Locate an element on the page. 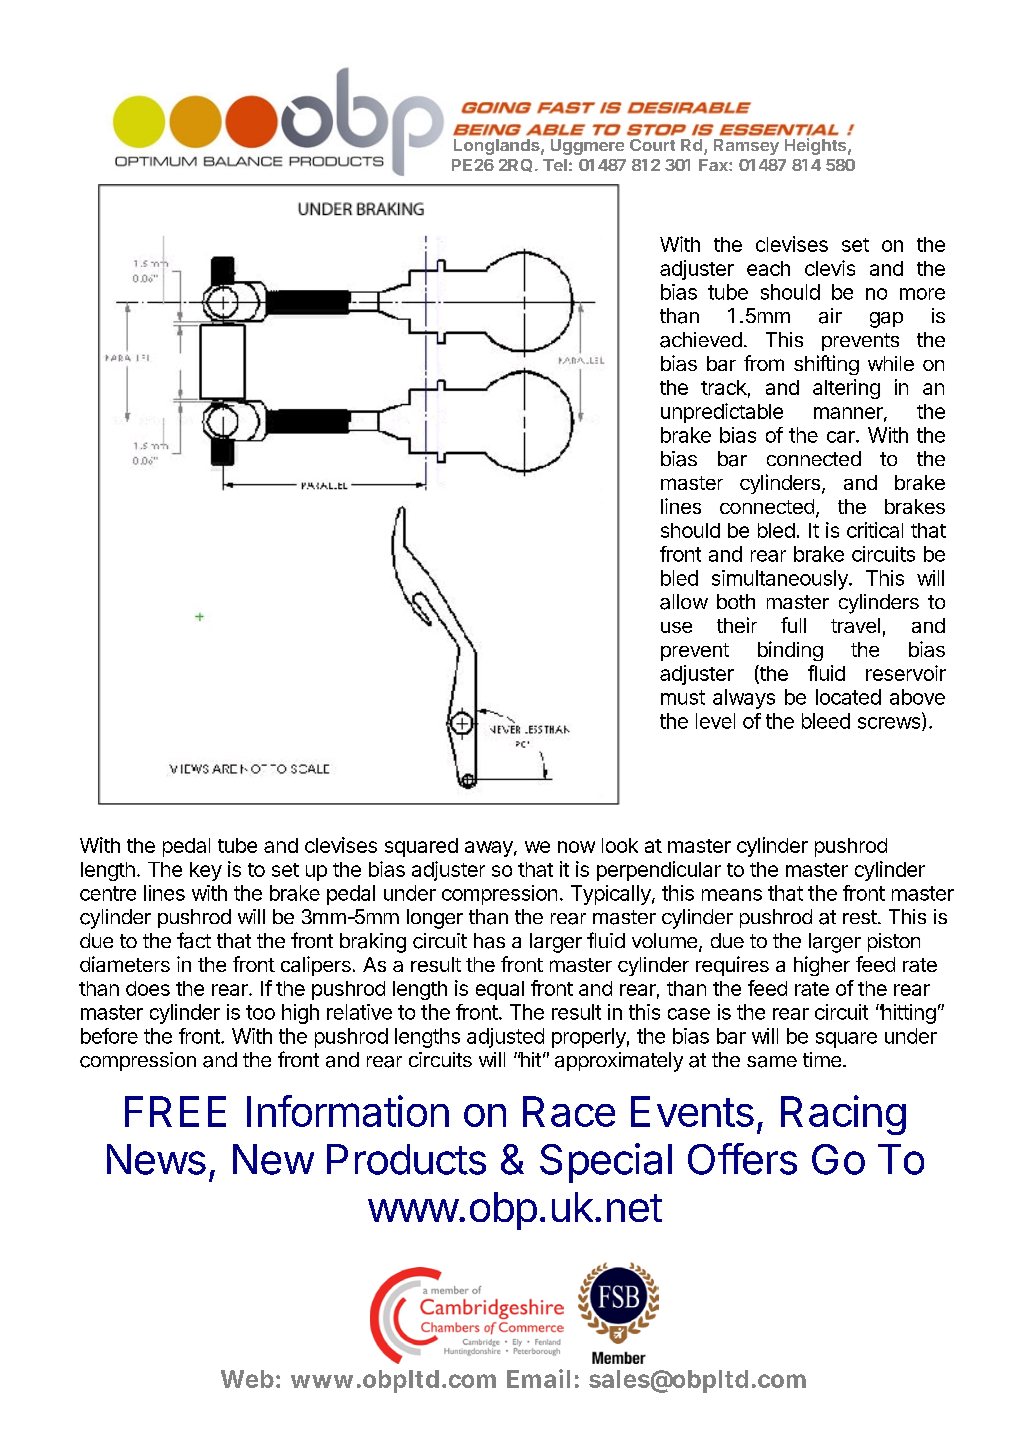  achieved is located at coordinates (701, 340).
